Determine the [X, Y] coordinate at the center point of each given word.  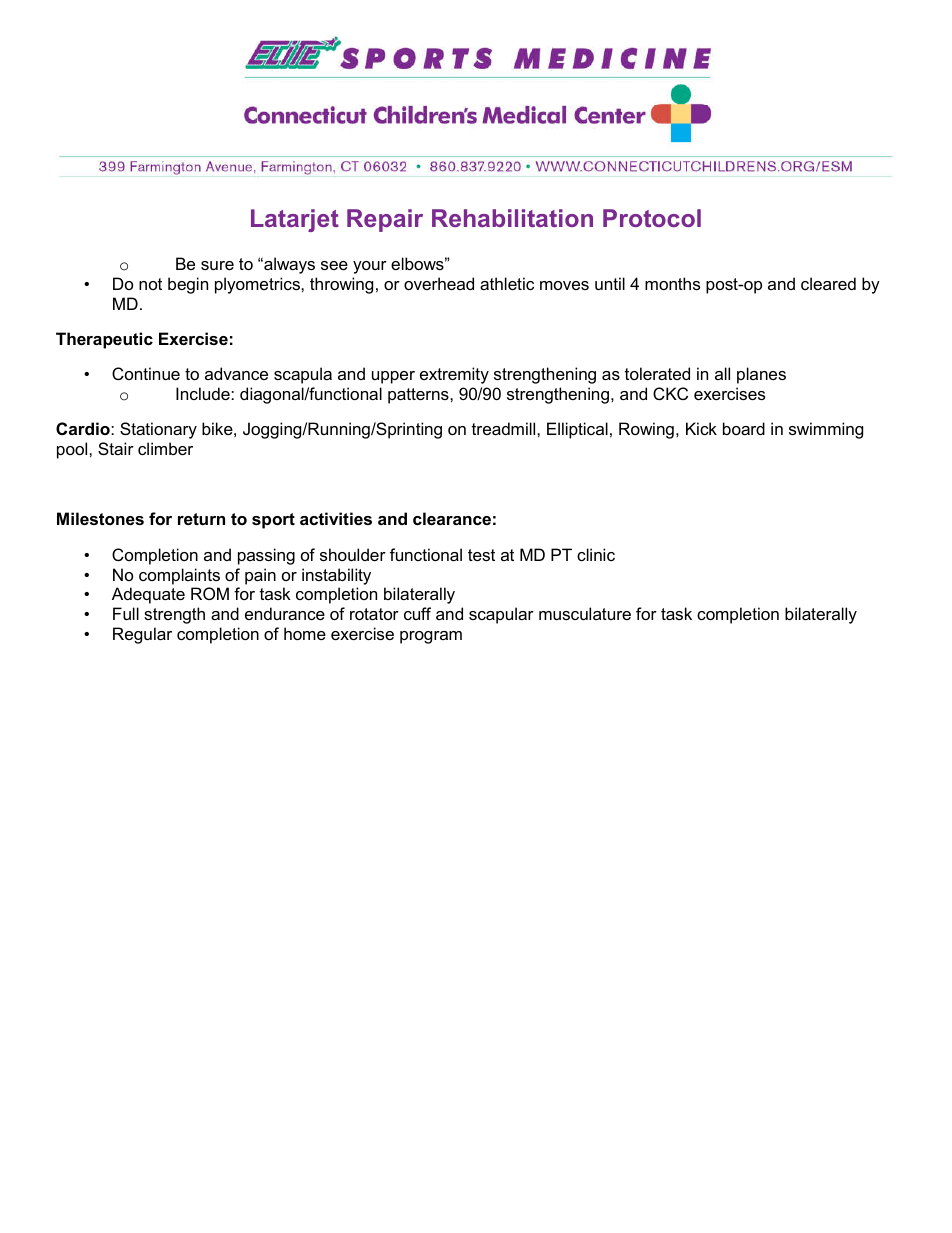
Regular [142, 635]
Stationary [158, 430]
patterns [419, 396]
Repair [385, 220]
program [431, 637]
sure [217, 265]
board [744, 428]
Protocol [652, 218]
